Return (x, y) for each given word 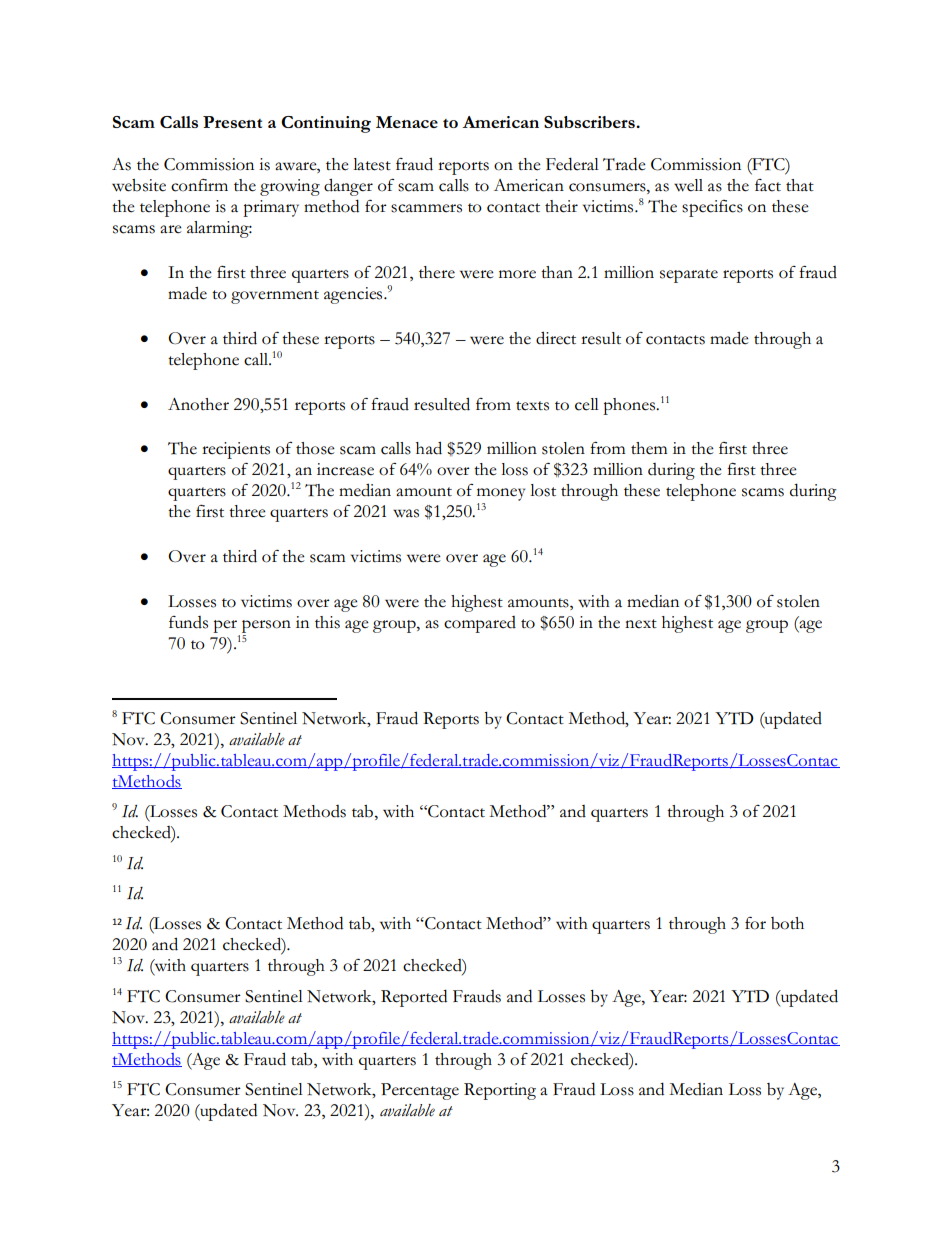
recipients (236, 450)
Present (232, 122)
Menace (407, 122)
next (641, 624)
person (266, 626)
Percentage (420, 1091)
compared (480, 624)
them (649, 448)
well (688, 185)
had (429, 448)
